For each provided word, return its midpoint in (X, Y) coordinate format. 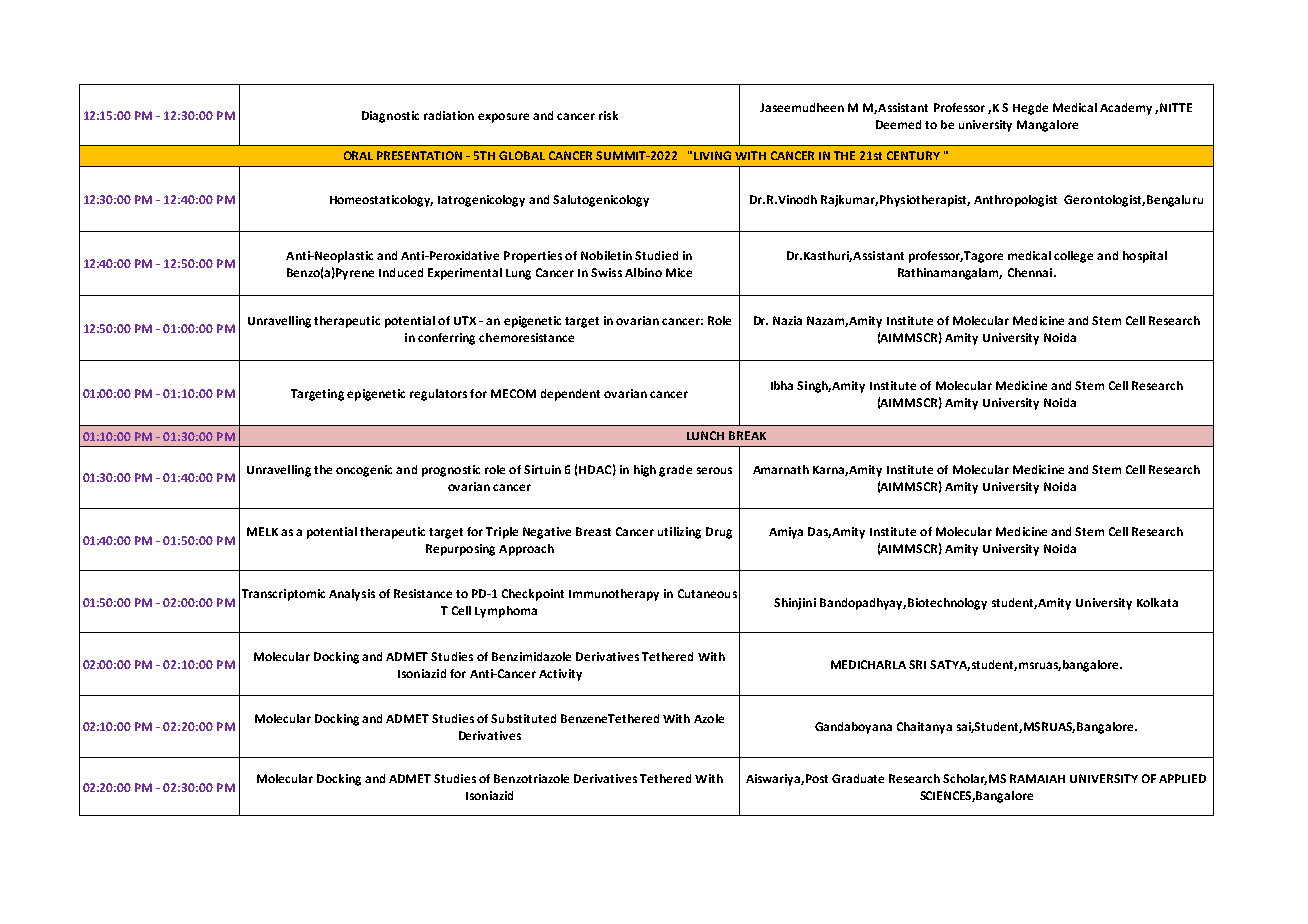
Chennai (1030, 272)
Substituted (523, 718)
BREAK (747, 435)
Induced (401, 272)
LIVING (712, 155)
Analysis (352, 595)
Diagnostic (390, 117)
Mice (679, 272)
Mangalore (1047, 126)
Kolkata (1157, 602)
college (1073, 257)
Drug (719, 533)
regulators (438, 395)
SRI (917, 664)
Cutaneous (707, 593)
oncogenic (364, 471)
